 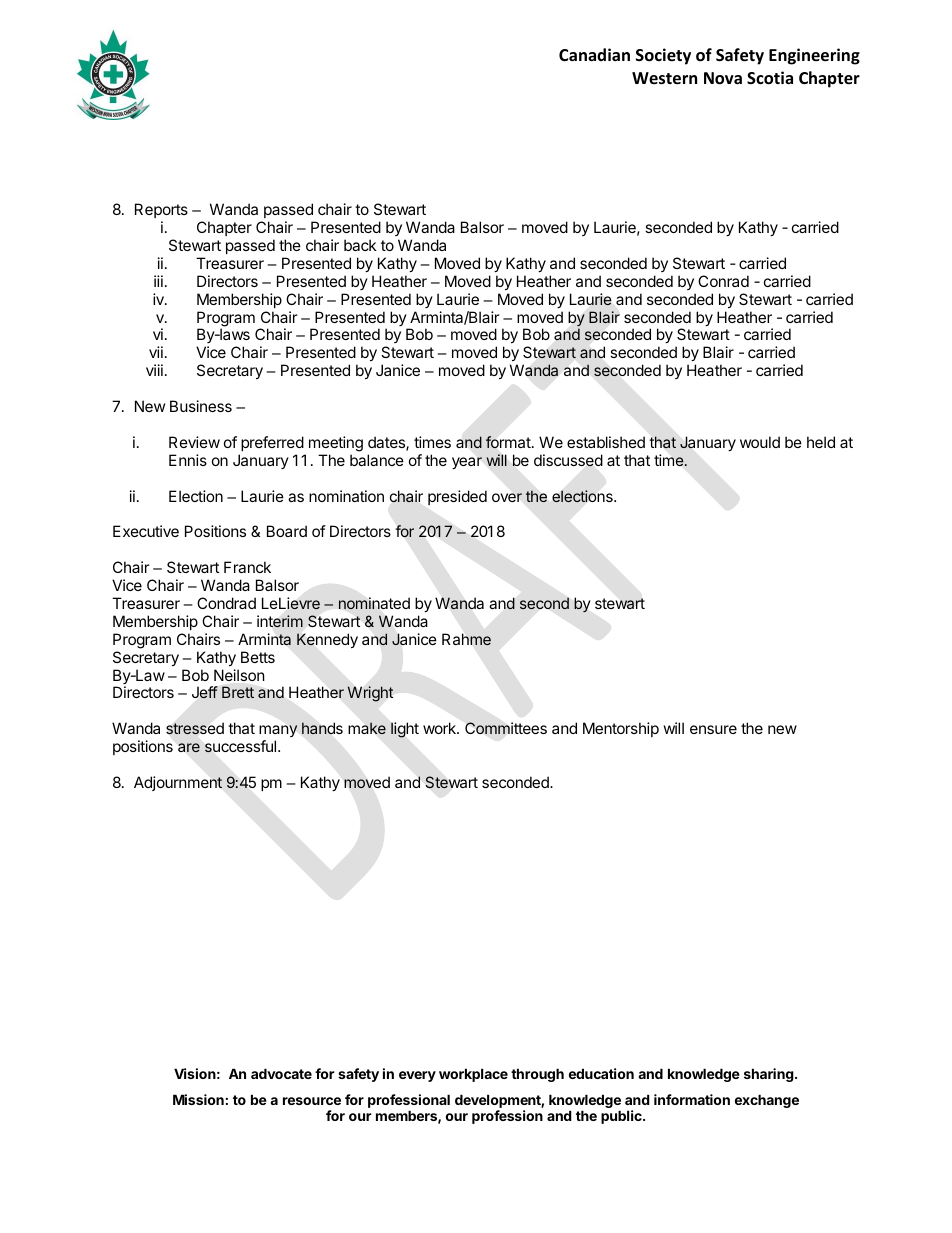 What do you see at coordinates (723, 78) in the document?
I see `Nova` at bounding box center [723, 78].
